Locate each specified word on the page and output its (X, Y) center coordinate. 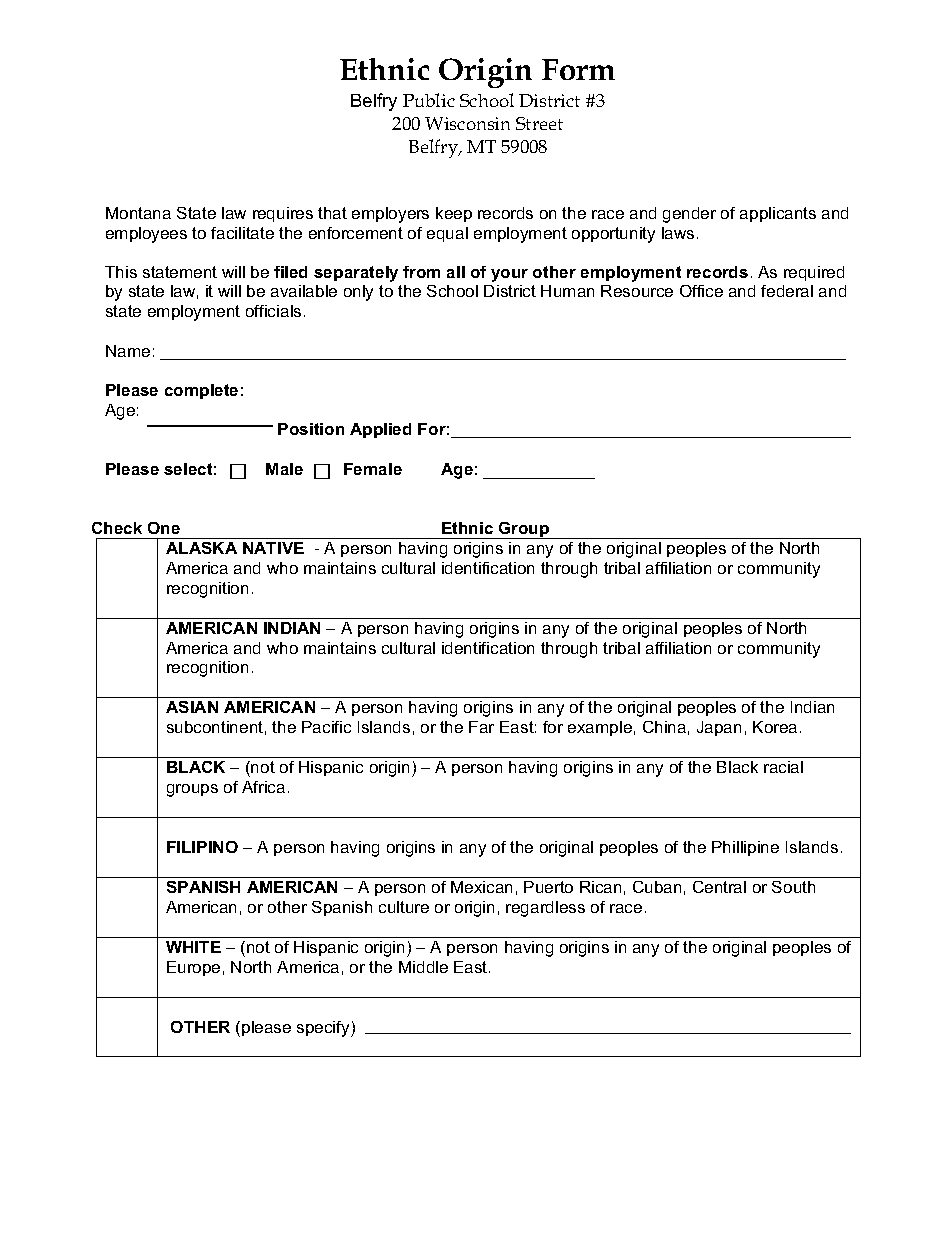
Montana (138, 213)
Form (578, 69)
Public (429, 100)
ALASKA (201, 548)
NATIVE (273, 548)
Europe (193, 968)
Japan (719, 728)
